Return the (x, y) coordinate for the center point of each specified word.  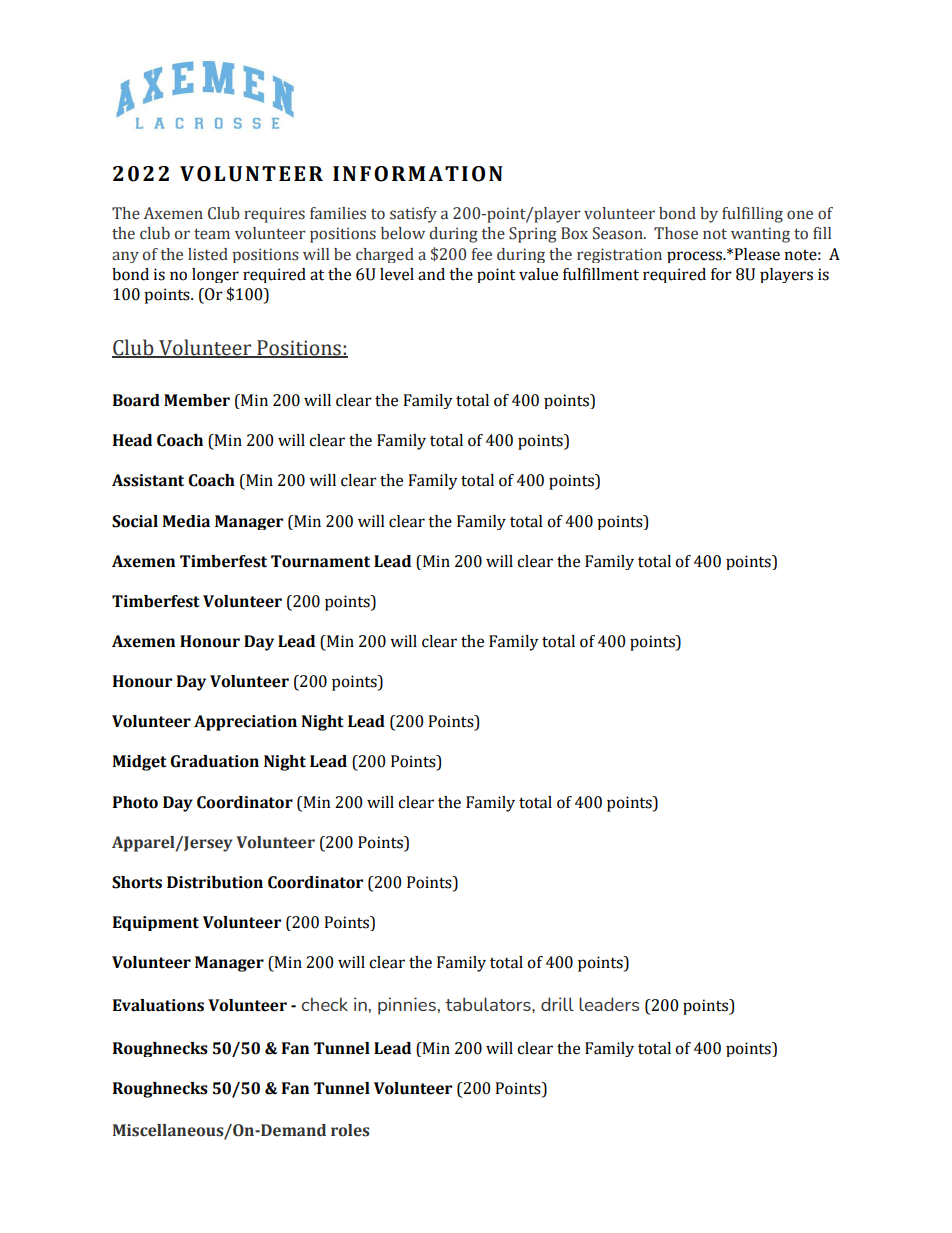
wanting (760, 235)
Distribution (215, 882)
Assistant (148, 480)
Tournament (320, 561)
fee (482, 254)
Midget (139, 763)
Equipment (156, 923)
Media (186, 521)
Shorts (137, 882)
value (538, 274)
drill (557, 1004)
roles (350, 1130)
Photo (135, 802)
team (212, 234)
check (325, 1004)
